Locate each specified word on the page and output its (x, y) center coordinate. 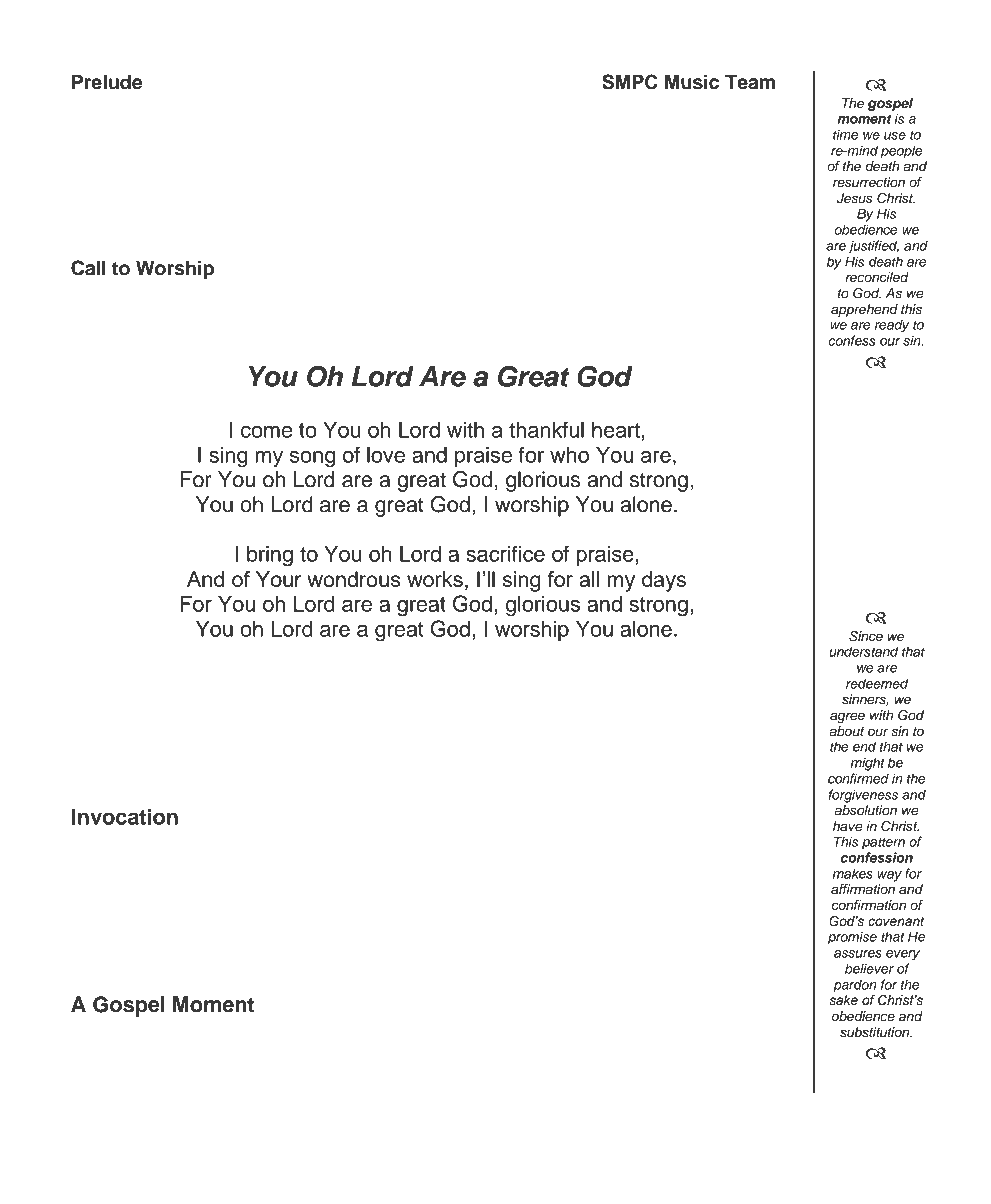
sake (843, 1000)
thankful (546, 429)
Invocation (125, 816)
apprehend (864, 310)
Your (279, 579)
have (848, 826)
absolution (866, 810)
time (845, 134)
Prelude (107, 82)
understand (863, 651)
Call (88, 268)
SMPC (630, 82)
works (435, 579)
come (266, 432)
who (569, 455)
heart (616, 430)
